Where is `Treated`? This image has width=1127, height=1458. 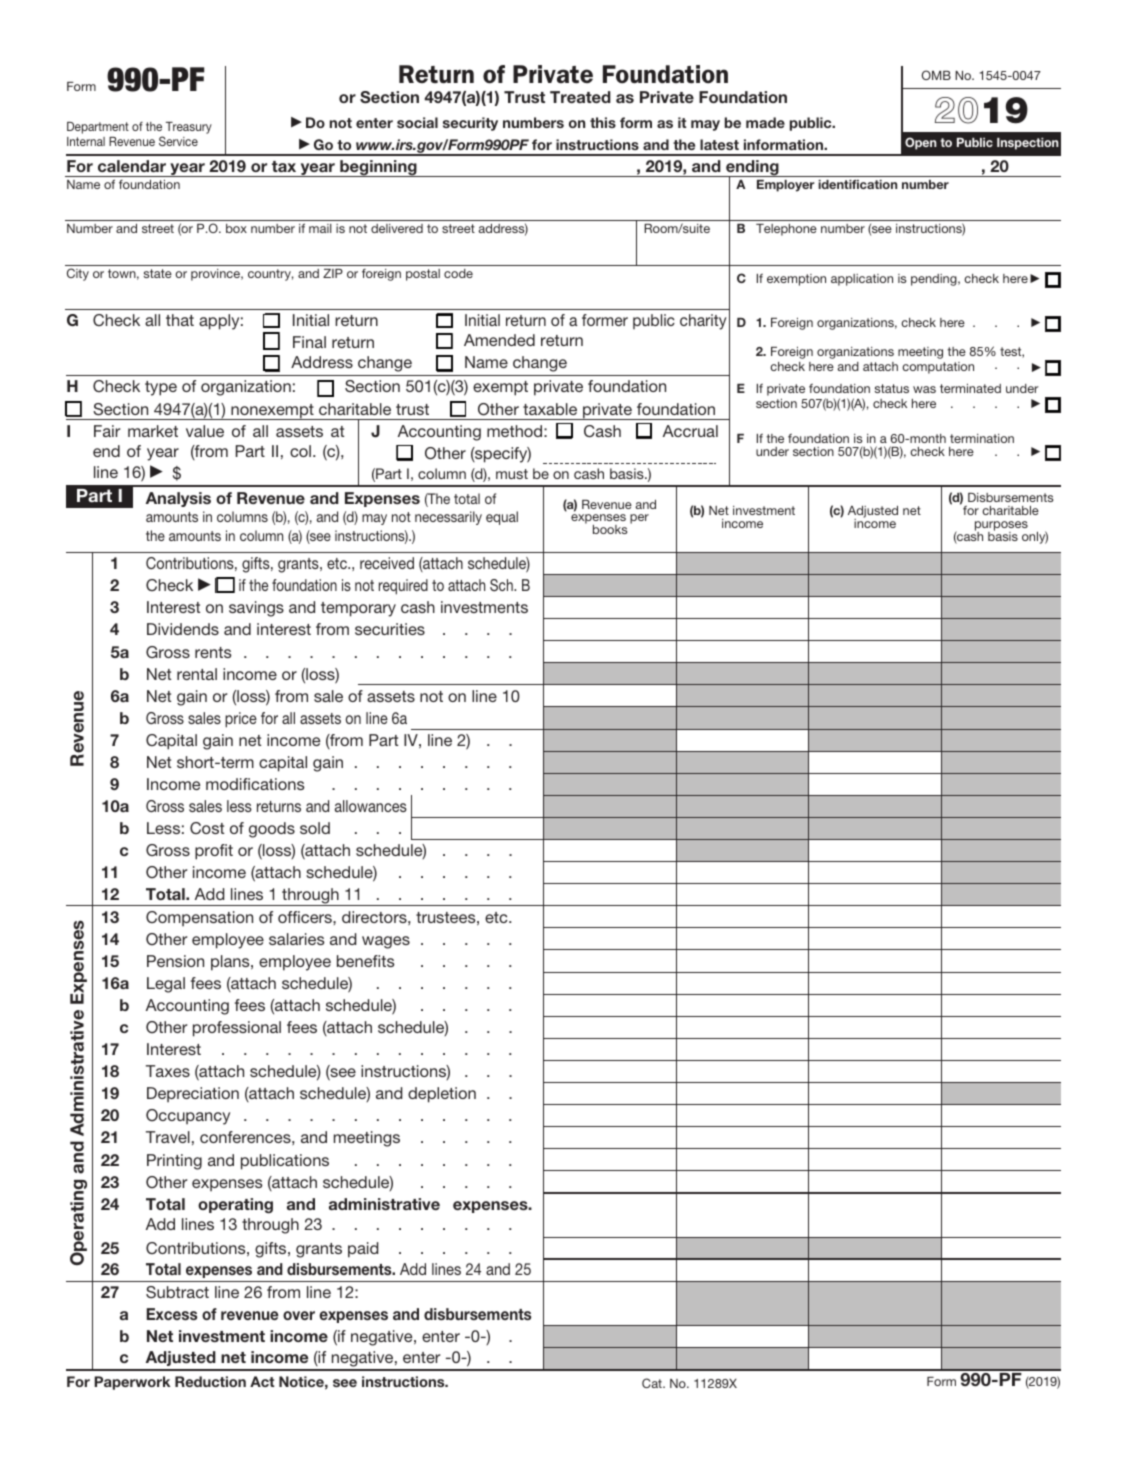
Treated is located at coordinates (580, 97).
